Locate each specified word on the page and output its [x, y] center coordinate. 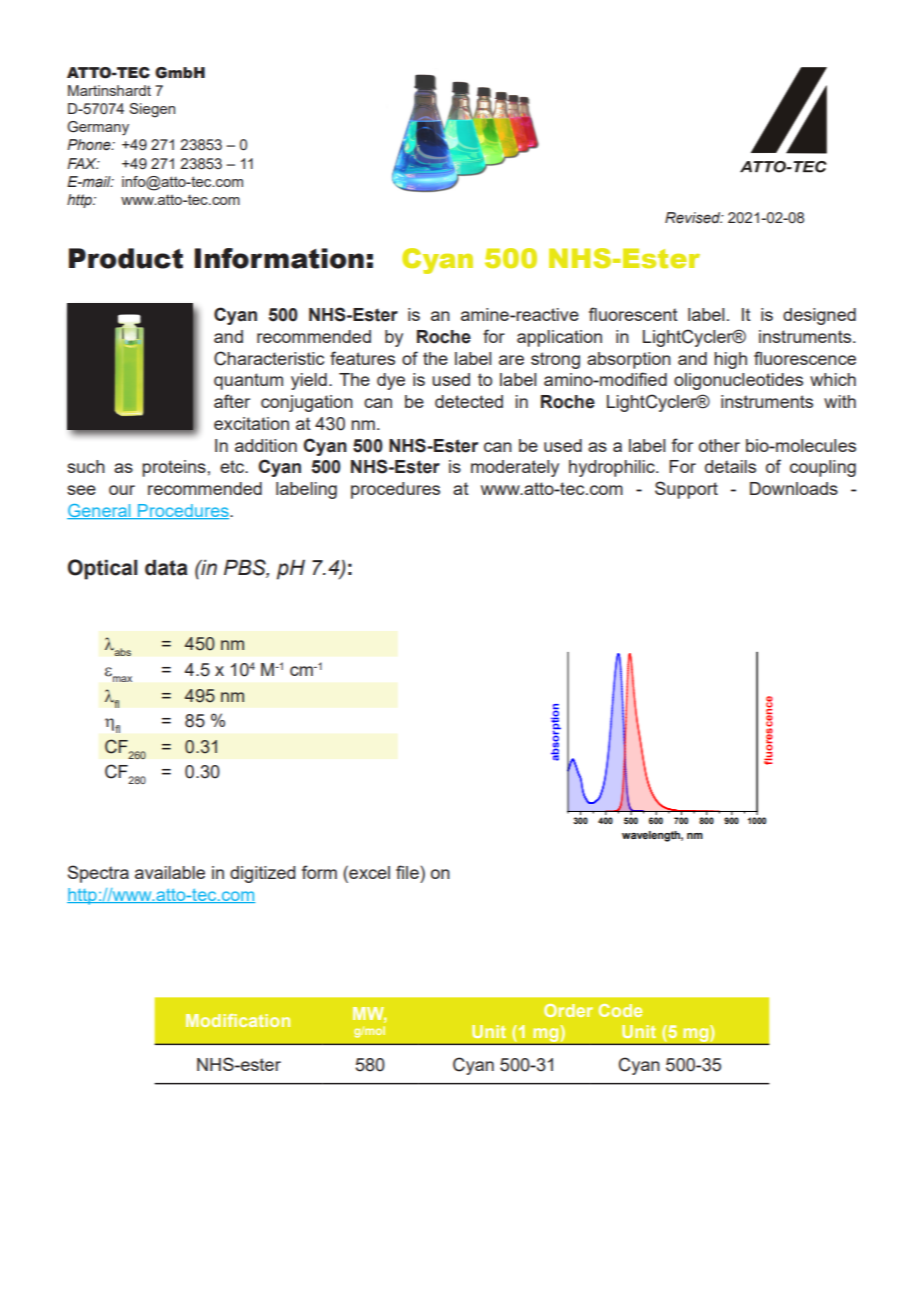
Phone [90, 145]
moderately [515, 468]
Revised [694, 218]
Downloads [794, 488]
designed [819, 316]
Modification [238, 1020]
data [166, 567]
